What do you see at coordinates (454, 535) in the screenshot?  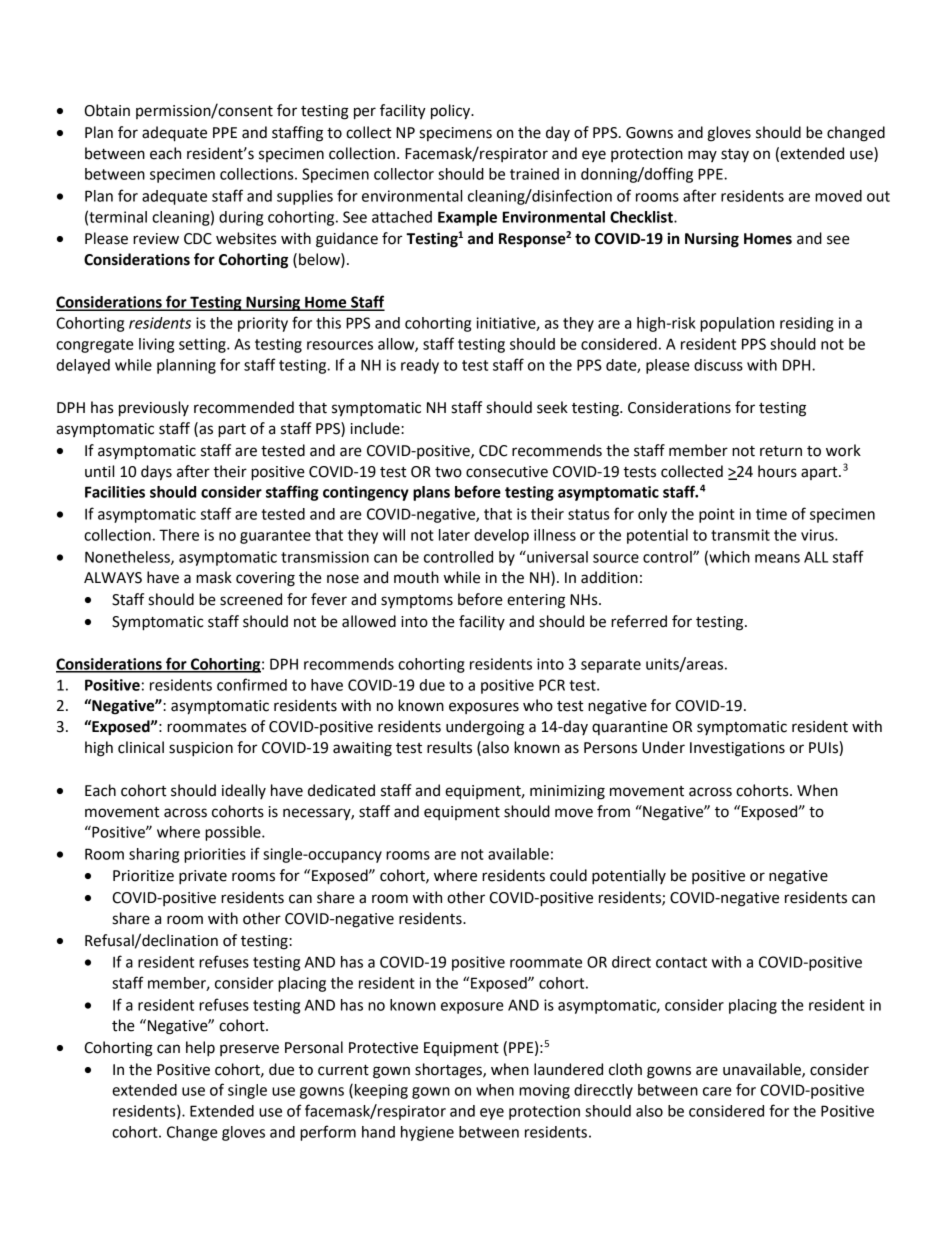 I see `later` at bounding box center [454, 535].
